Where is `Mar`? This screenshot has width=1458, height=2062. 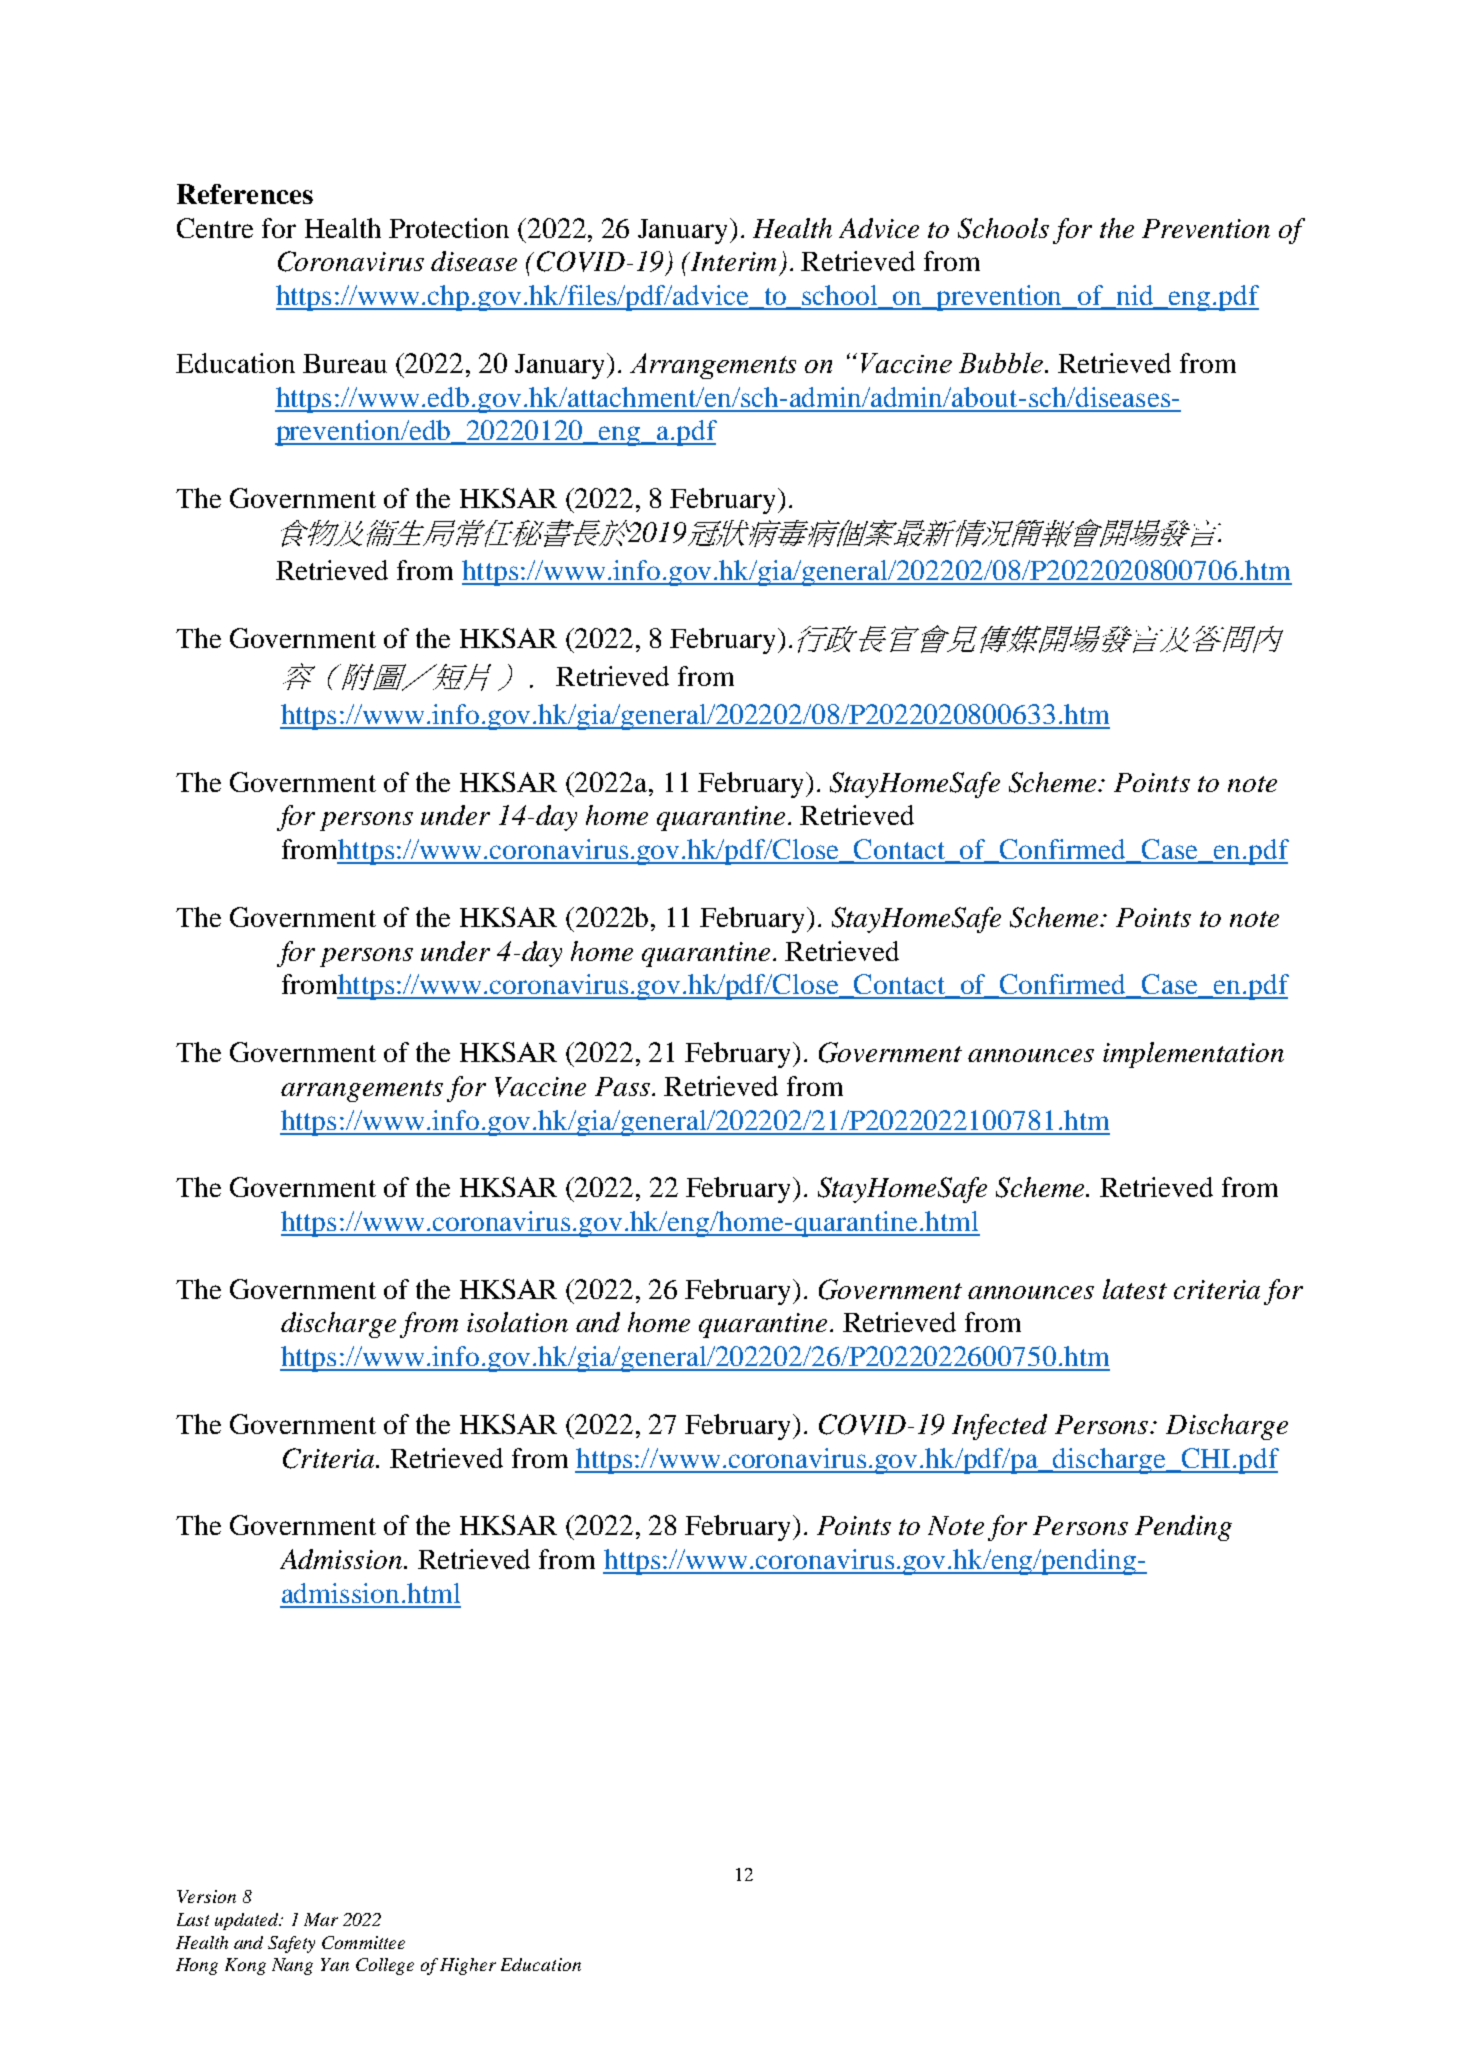
Mar is located at coordinates (321, 1919).
